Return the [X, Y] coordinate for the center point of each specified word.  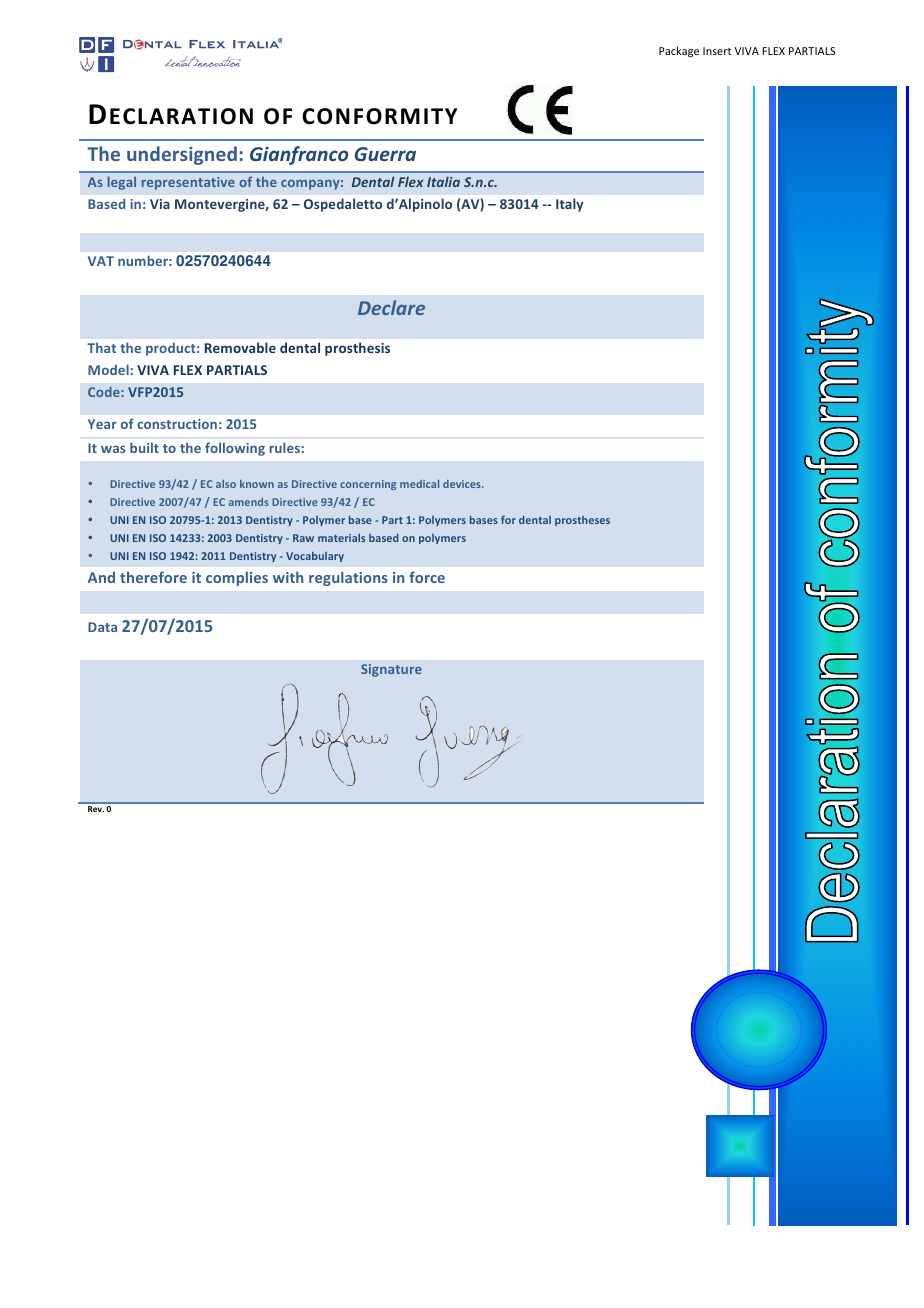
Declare [391, 307]
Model [108, 369]
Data [102, 627]
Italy [569, 205]
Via [160, 204]
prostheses [582, 521]
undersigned [182, 155]
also [226, 484]
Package [679, 51]
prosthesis [357, 349]
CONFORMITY [379, 116]
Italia [443, 181]
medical [419, 484]
